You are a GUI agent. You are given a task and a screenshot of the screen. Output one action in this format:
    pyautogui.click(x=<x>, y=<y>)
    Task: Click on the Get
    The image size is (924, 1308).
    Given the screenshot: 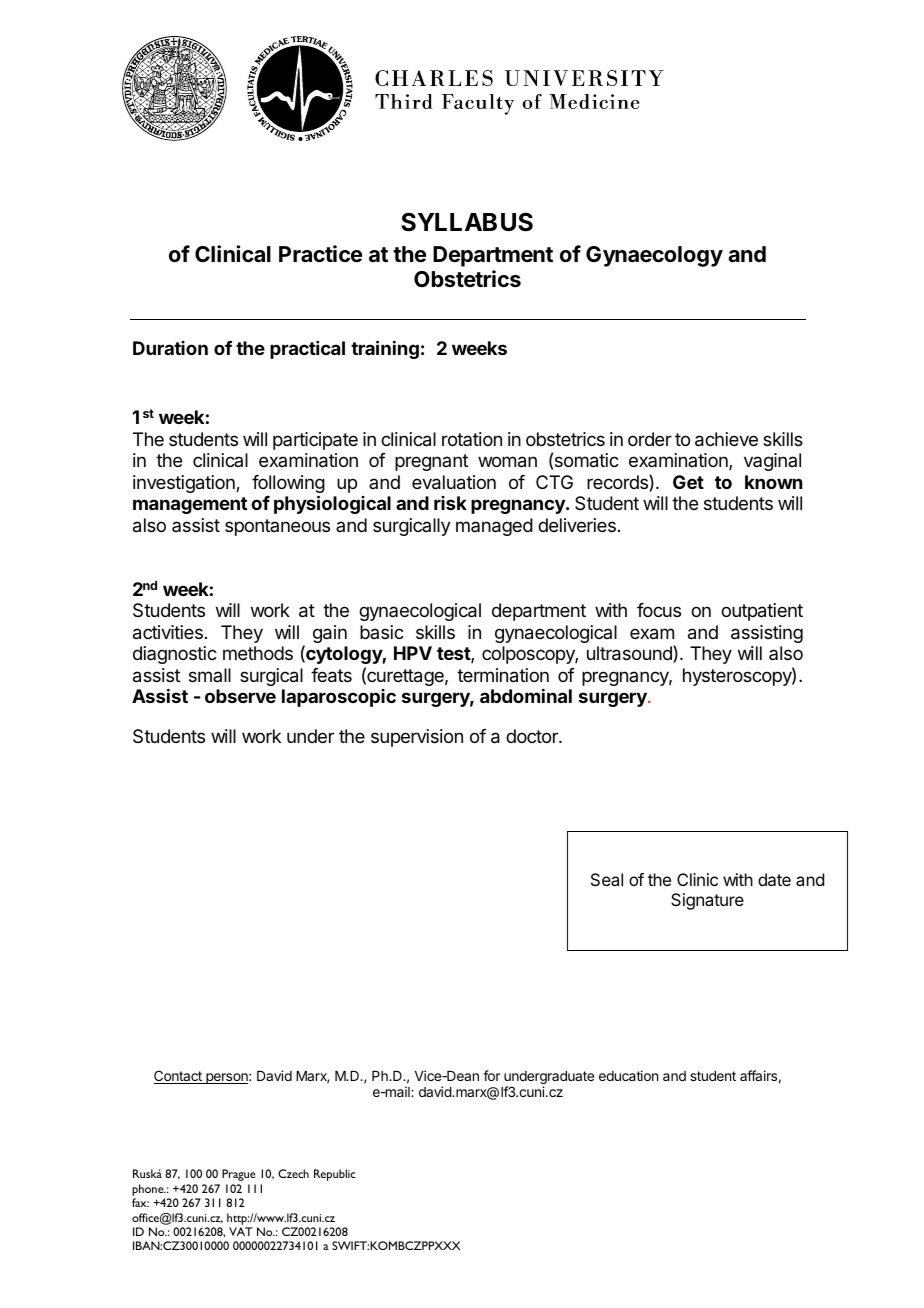 What is the action you would take?
    pyautogui.click(x=688, y=482)
